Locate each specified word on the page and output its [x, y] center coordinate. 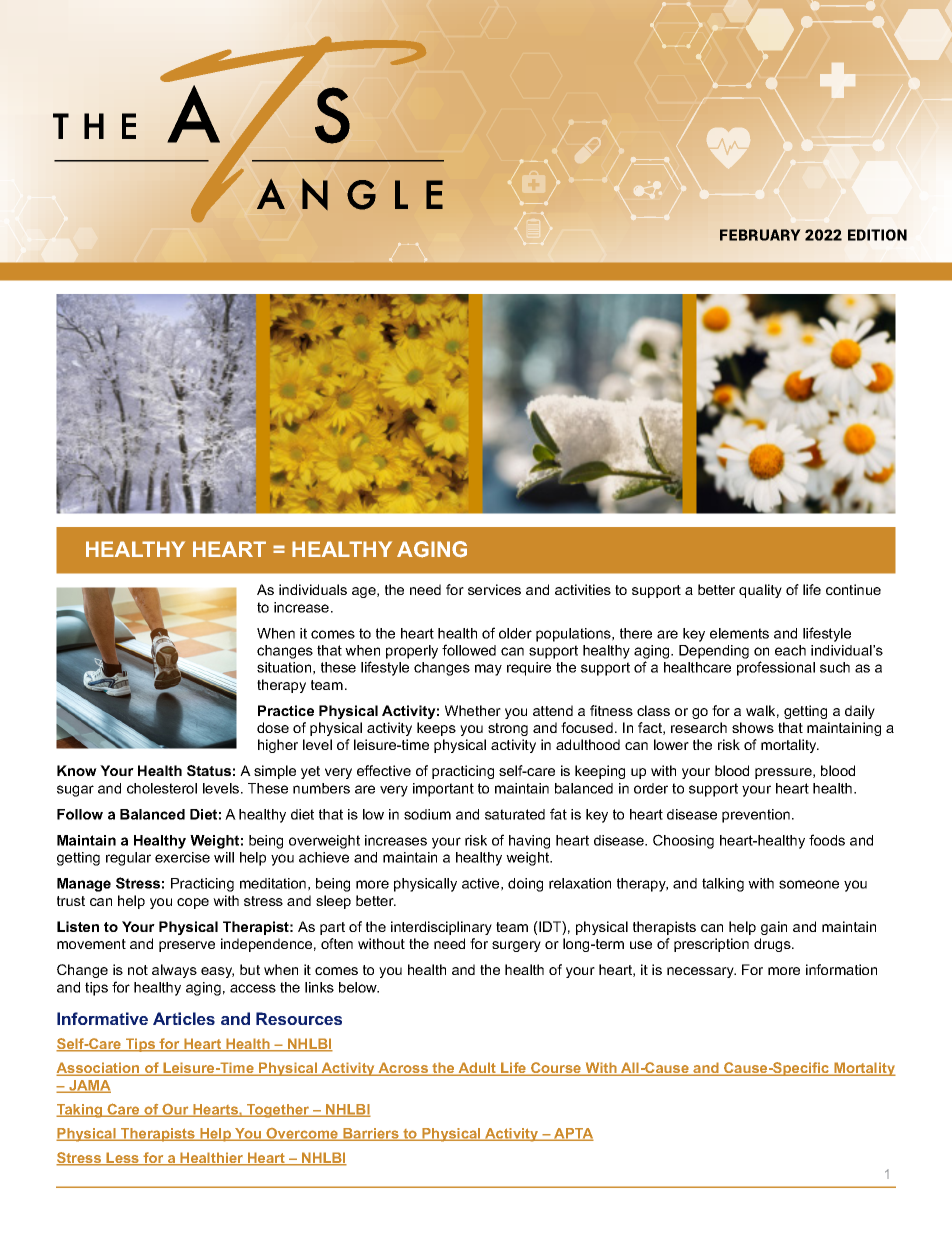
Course [556, 1069]
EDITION [877, 235]
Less [123, 1159]
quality [760, 591]
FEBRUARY [760, 235]
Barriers [371, 1134]
